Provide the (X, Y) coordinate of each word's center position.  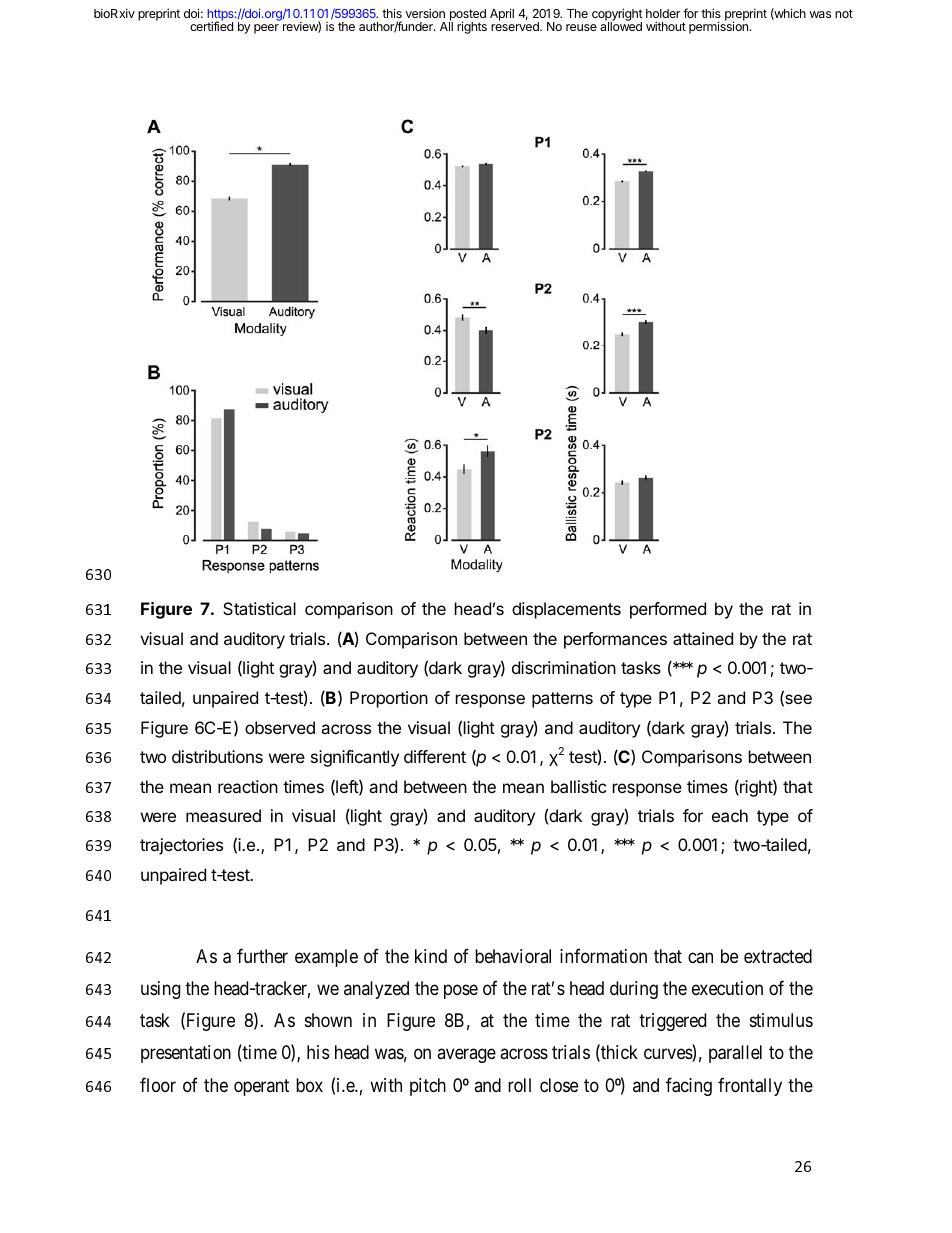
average (466, 1056)
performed (668, 610)
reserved (516, 25)
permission (718, 27)
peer (266, 29)
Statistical (259, 608)
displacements (566, 610)
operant (261, 1087)
